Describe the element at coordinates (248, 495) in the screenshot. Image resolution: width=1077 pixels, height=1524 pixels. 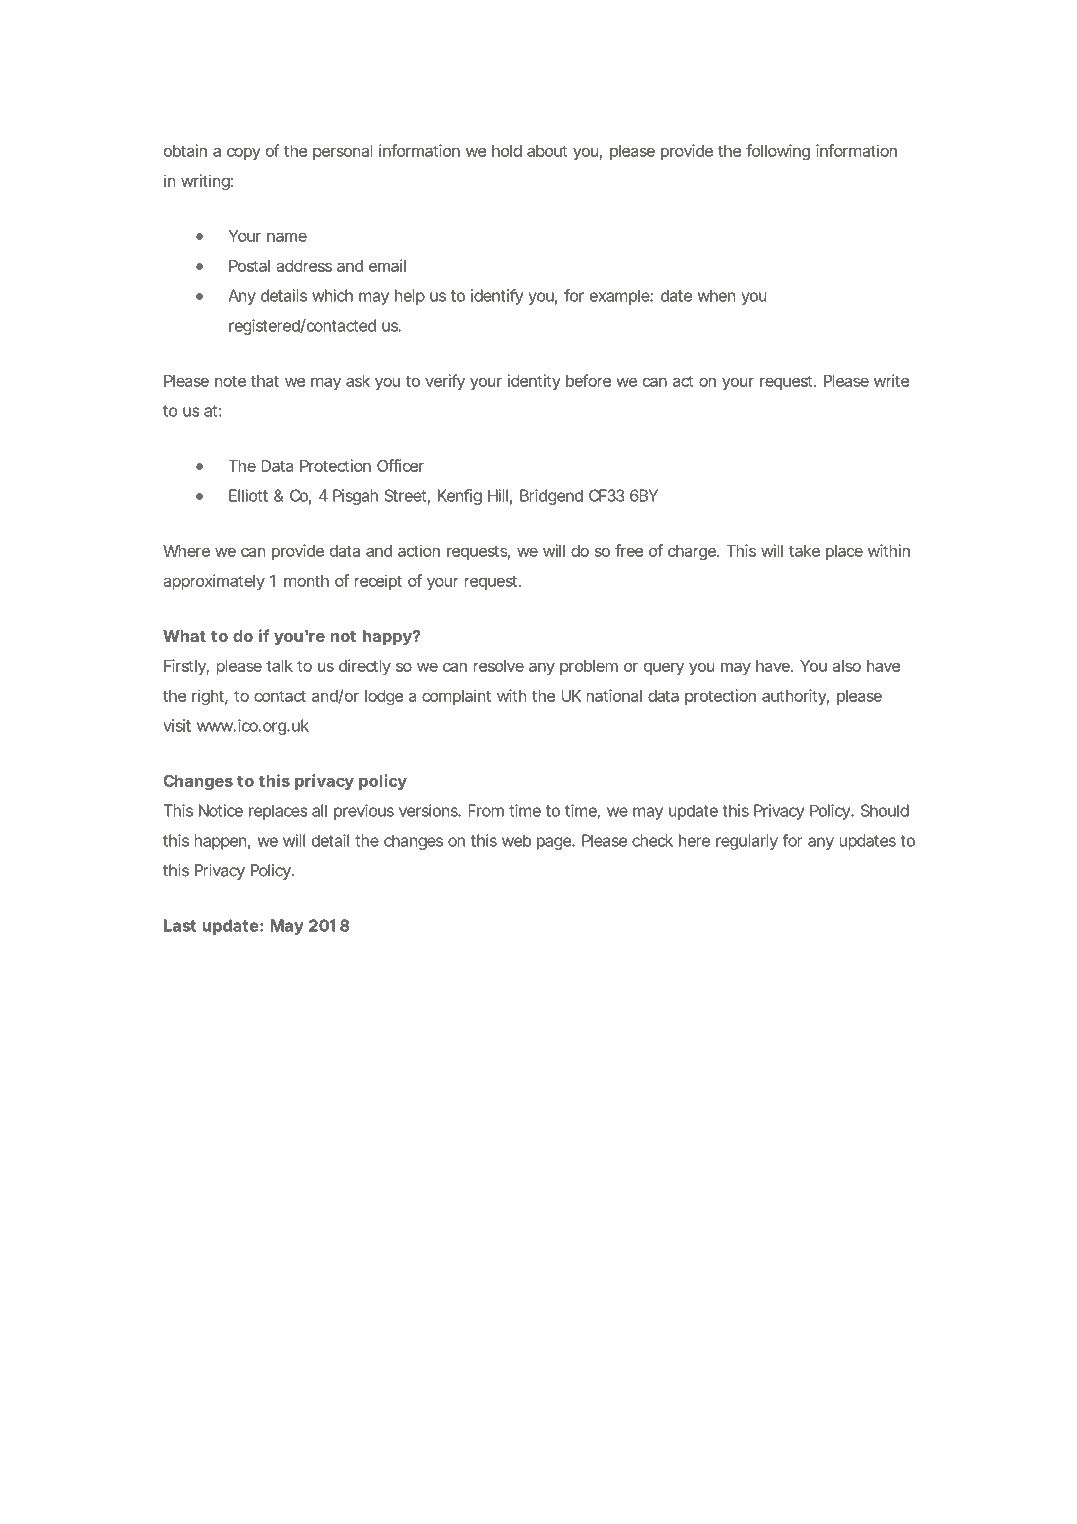
I see `Elliott` at that location.
